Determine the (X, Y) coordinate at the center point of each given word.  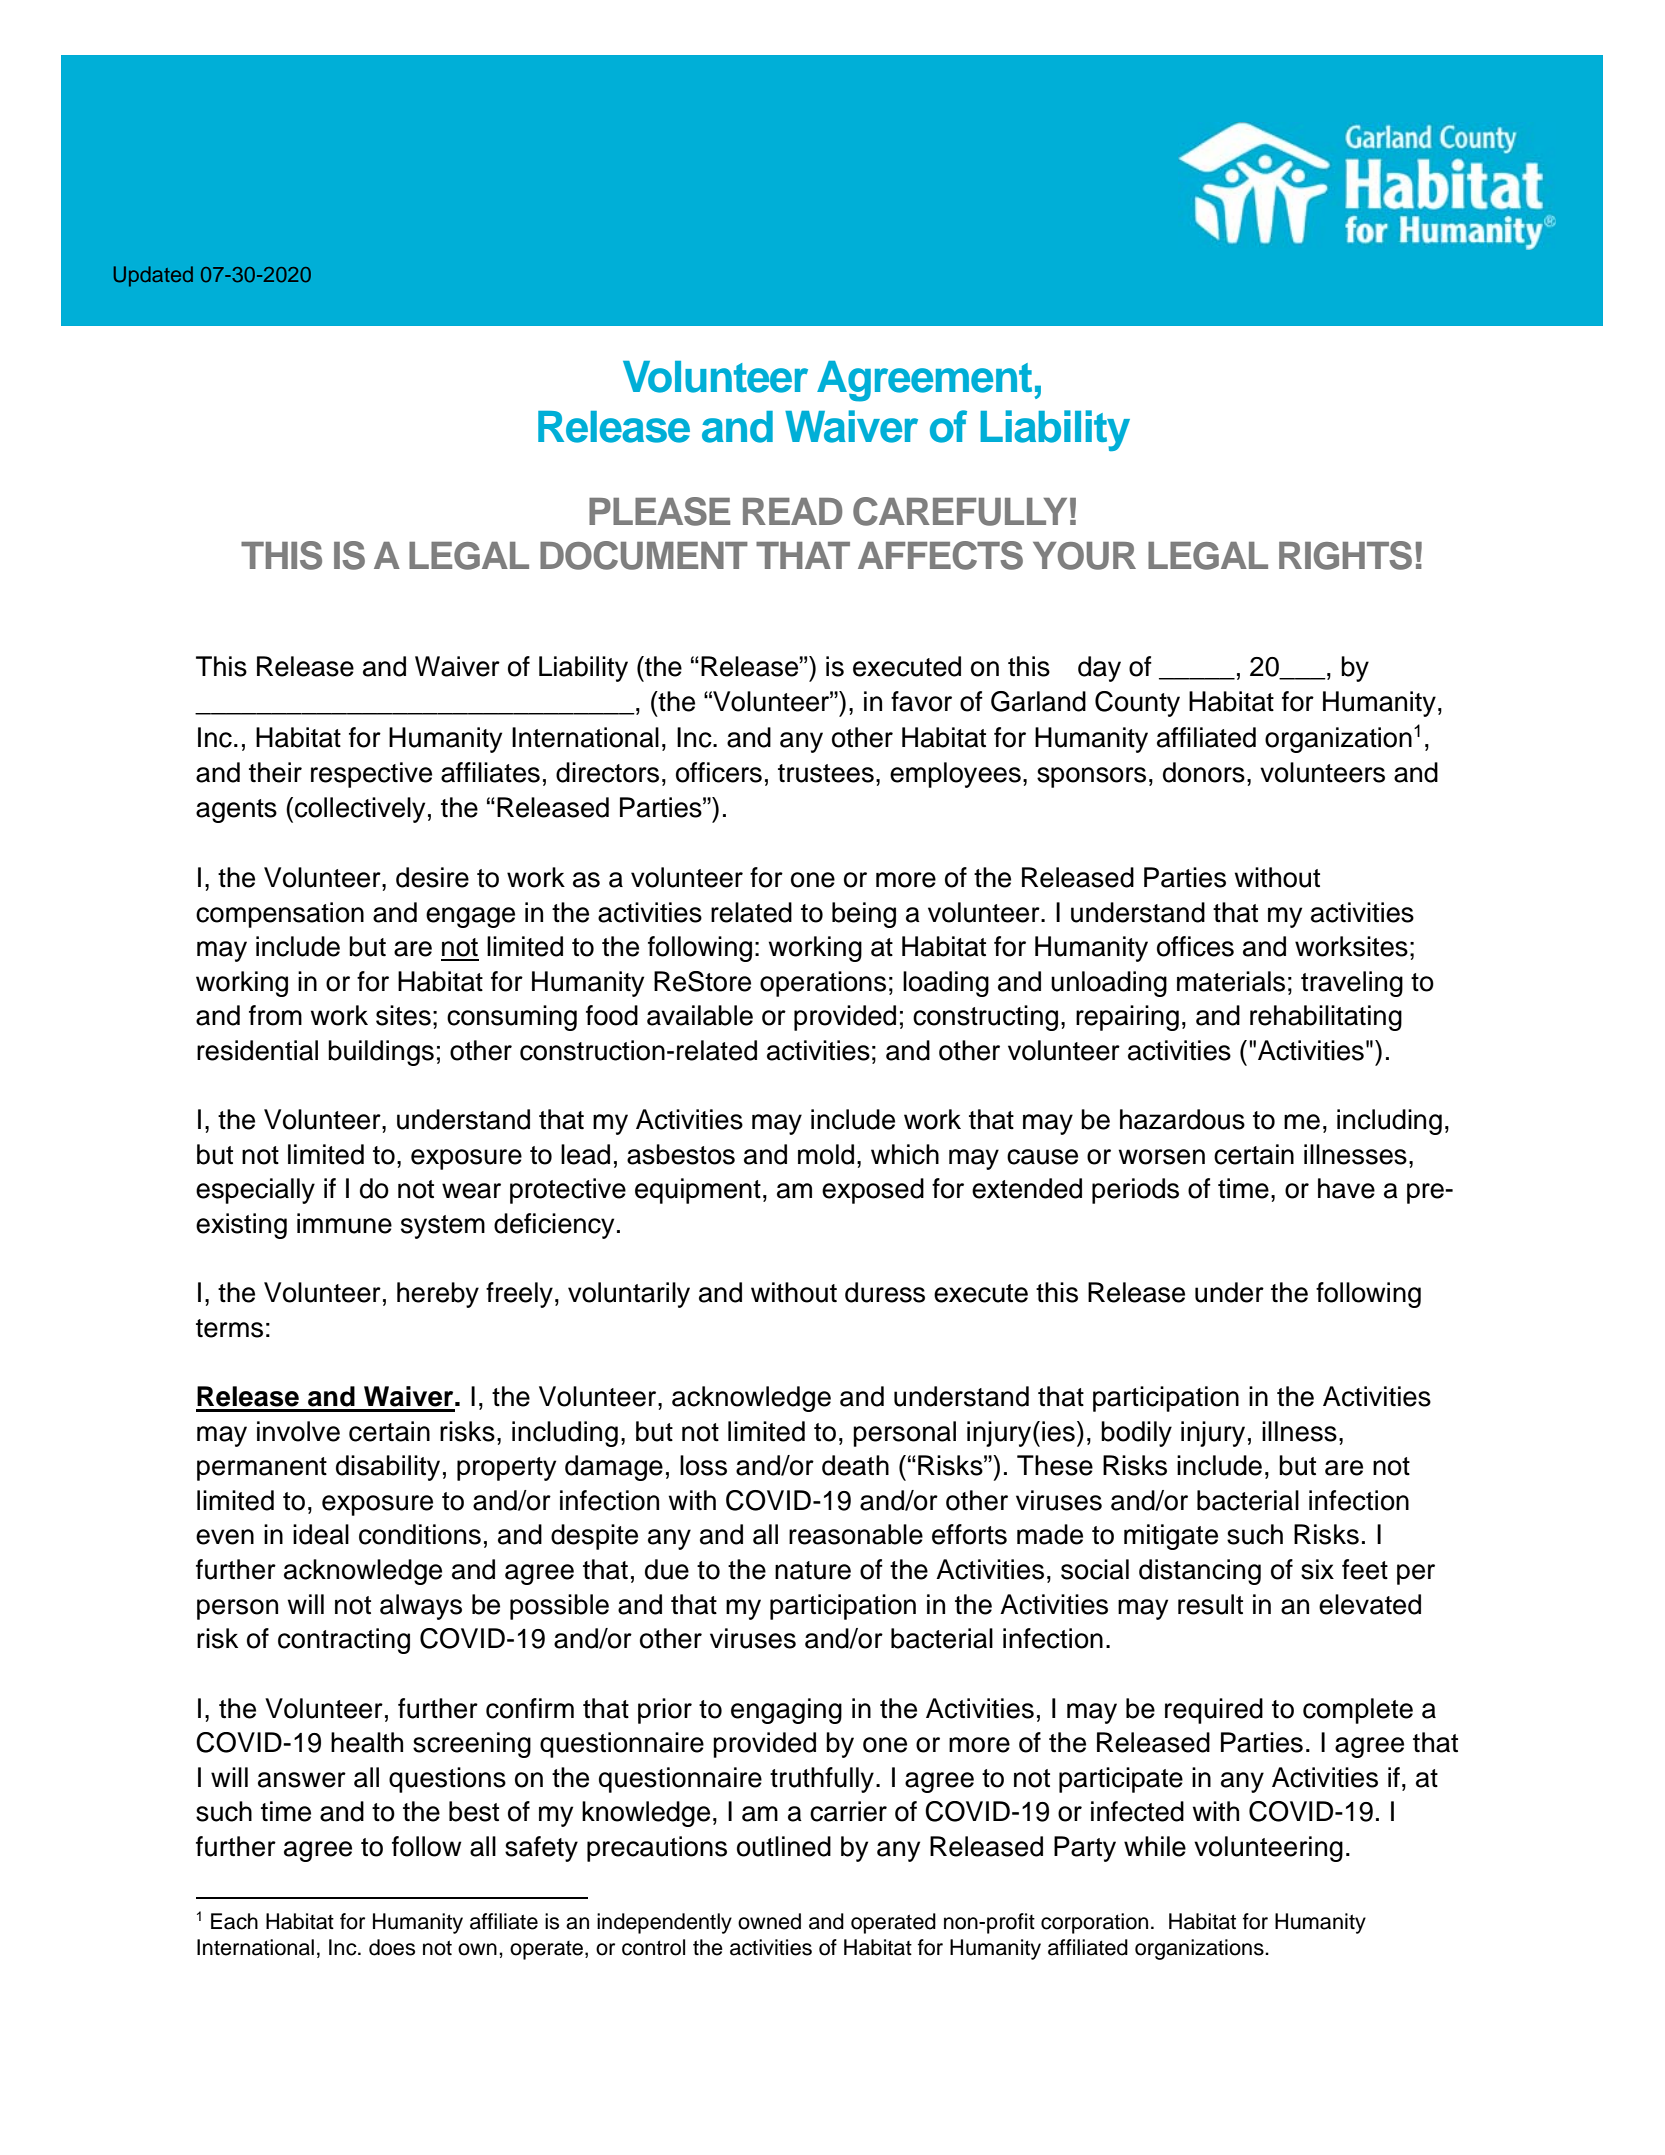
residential (257, 1050)
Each (234, 1921)
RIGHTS (1345, 555)
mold (826, 1154)
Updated (153, 276)
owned (769, 1921)
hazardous (1182, 1119)
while (1155, 1846)
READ (792, 511)
